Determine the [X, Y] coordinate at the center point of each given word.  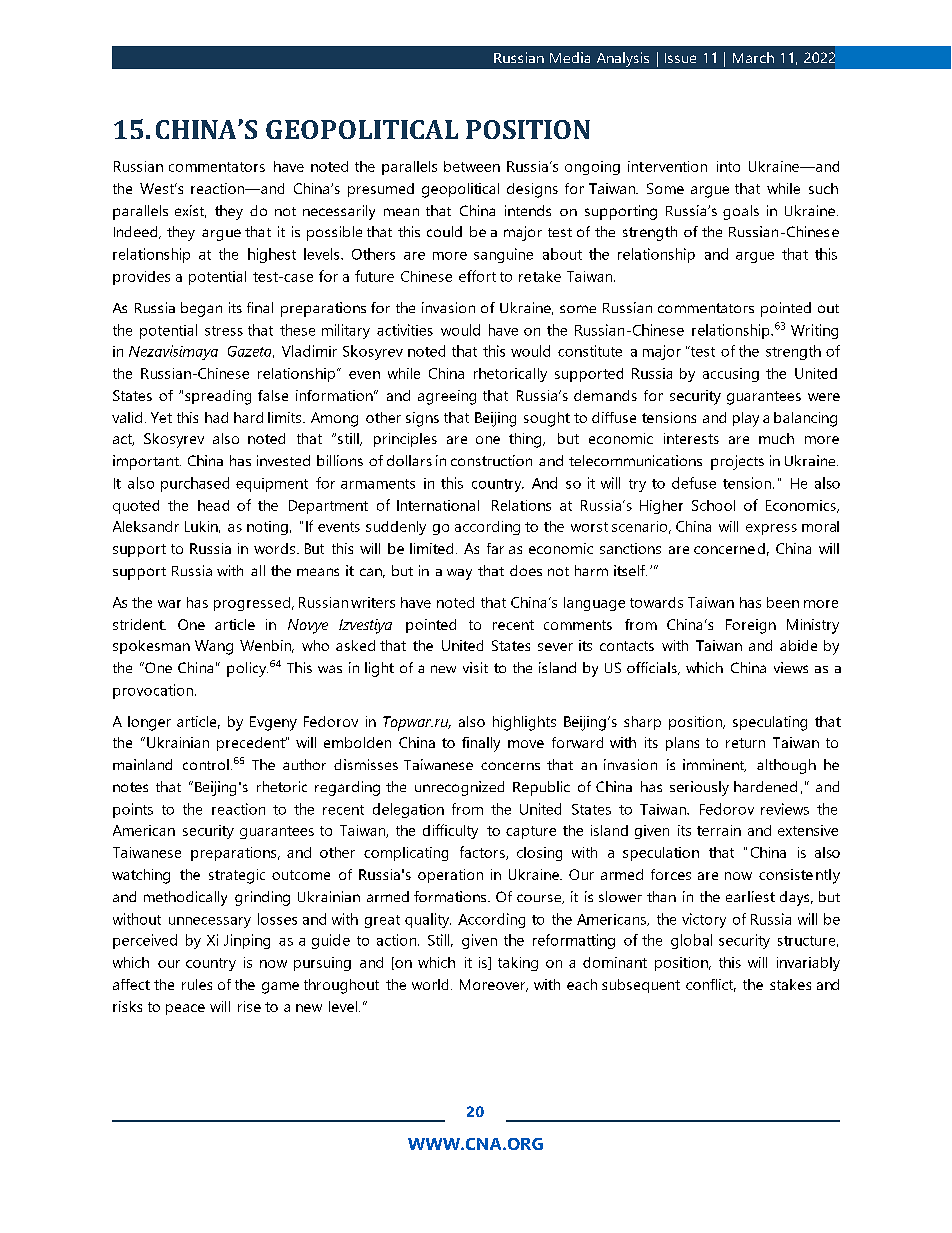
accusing [731, 375]
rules [197, 984]
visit [475, 667]
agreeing [447, 397]
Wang [214, 647]
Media [570, 57]
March [753, 57]
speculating [770, 723]
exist [190, 211]
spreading [218, 397]
